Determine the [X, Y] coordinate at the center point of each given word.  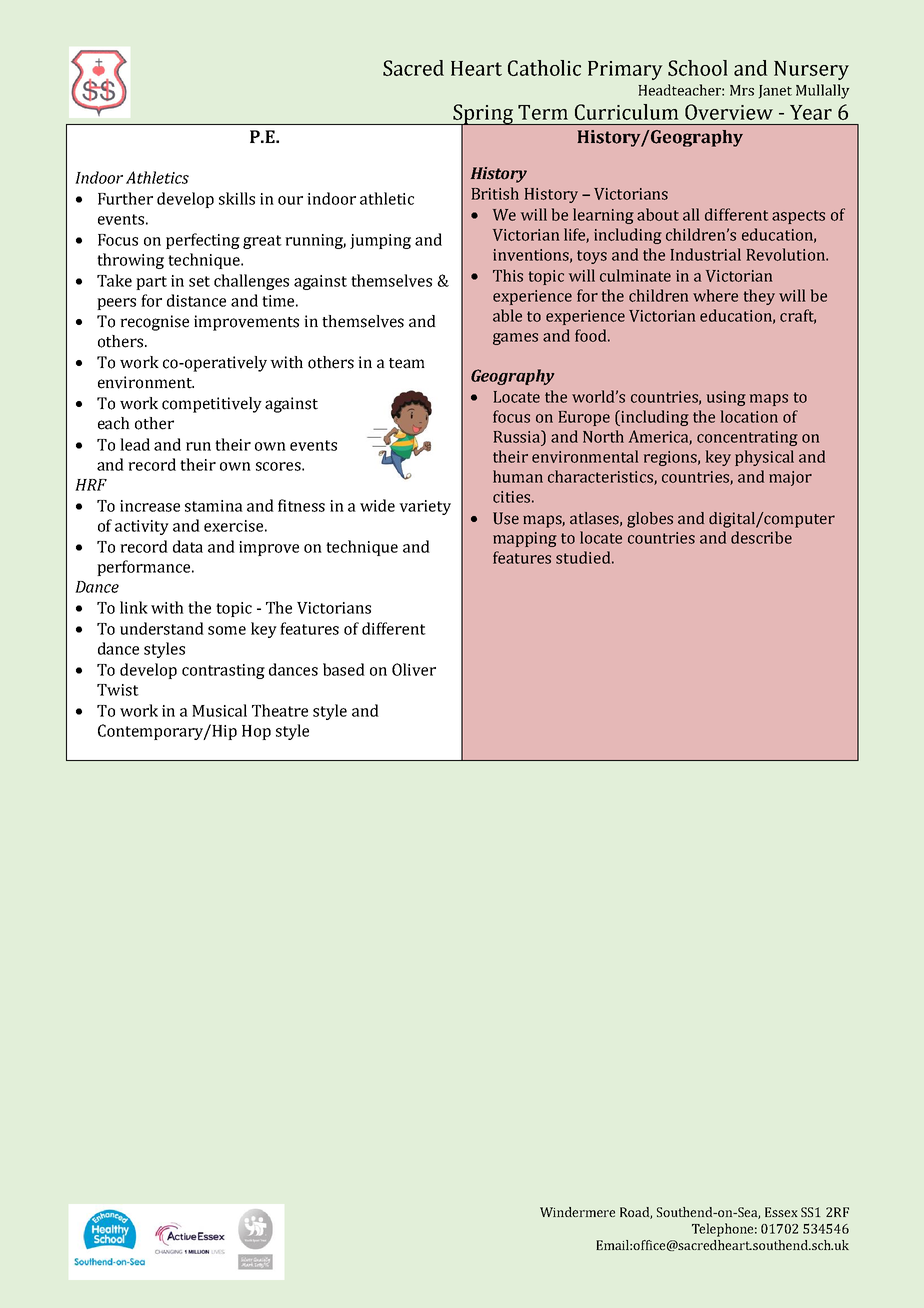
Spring [483, 115]
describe [761, 537]
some [227, 630]
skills [237, 198]
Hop [256, 732]
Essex [781, 1212]
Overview [729, 112]
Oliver [414, 669]
